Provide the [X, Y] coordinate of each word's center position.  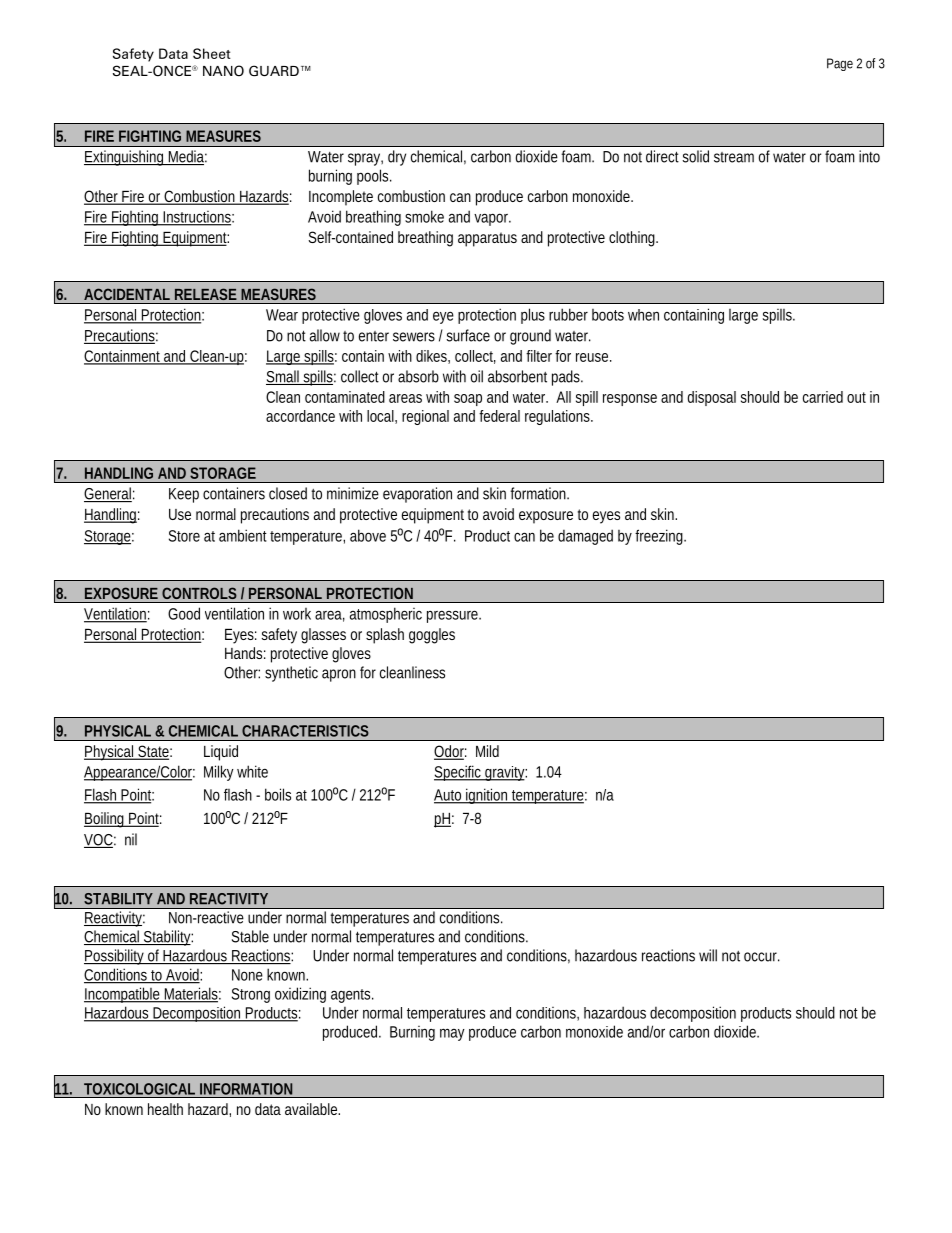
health [165, 1109]
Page [840, 64]
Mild [487, 751]
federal [499, 416]
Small [284, 377]
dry [397, 158]
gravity [505, 773]
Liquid [221, 753]
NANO [223, 71]
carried [823, 397]
